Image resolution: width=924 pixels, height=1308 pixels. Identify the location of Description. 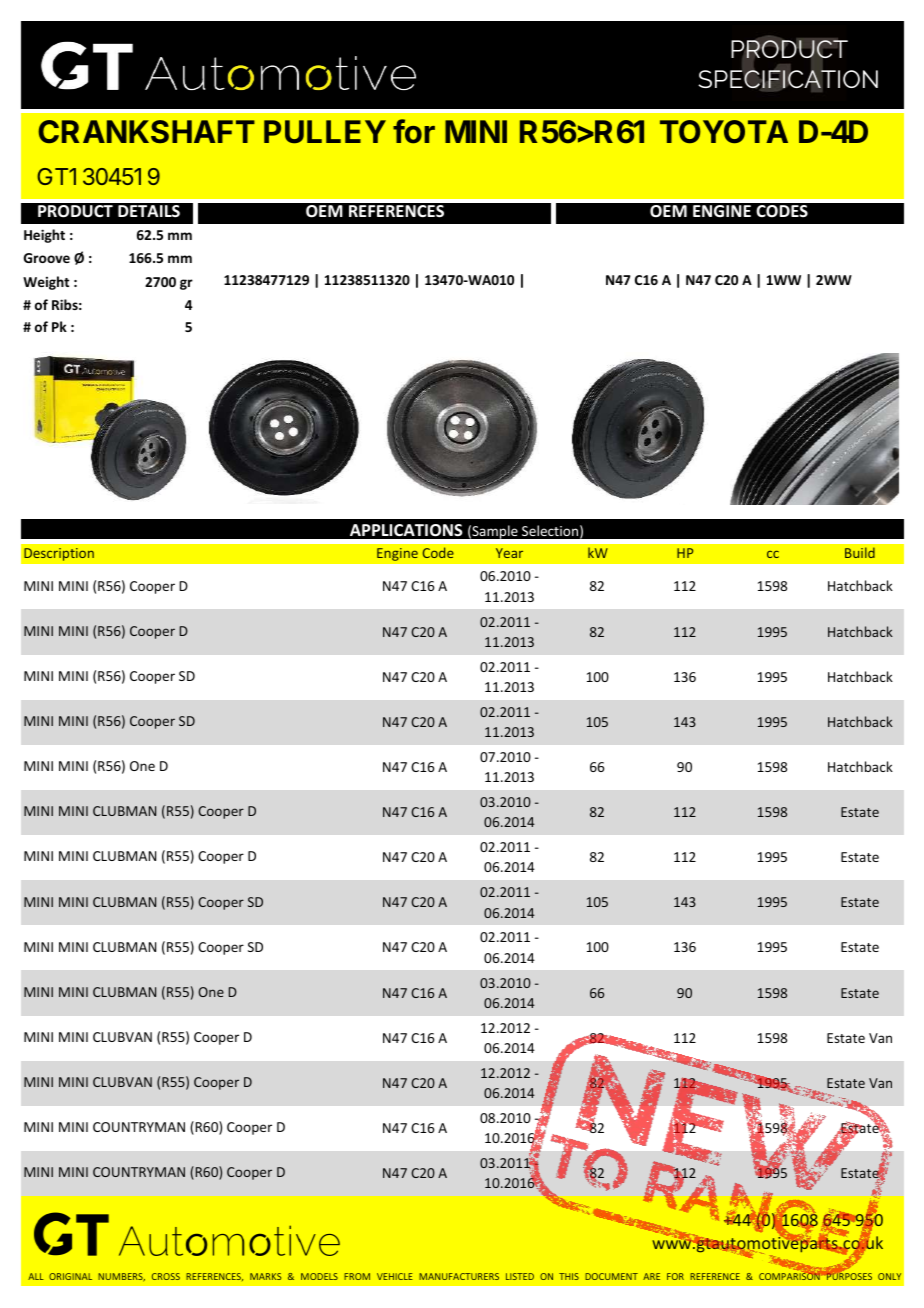
(59, 554).
